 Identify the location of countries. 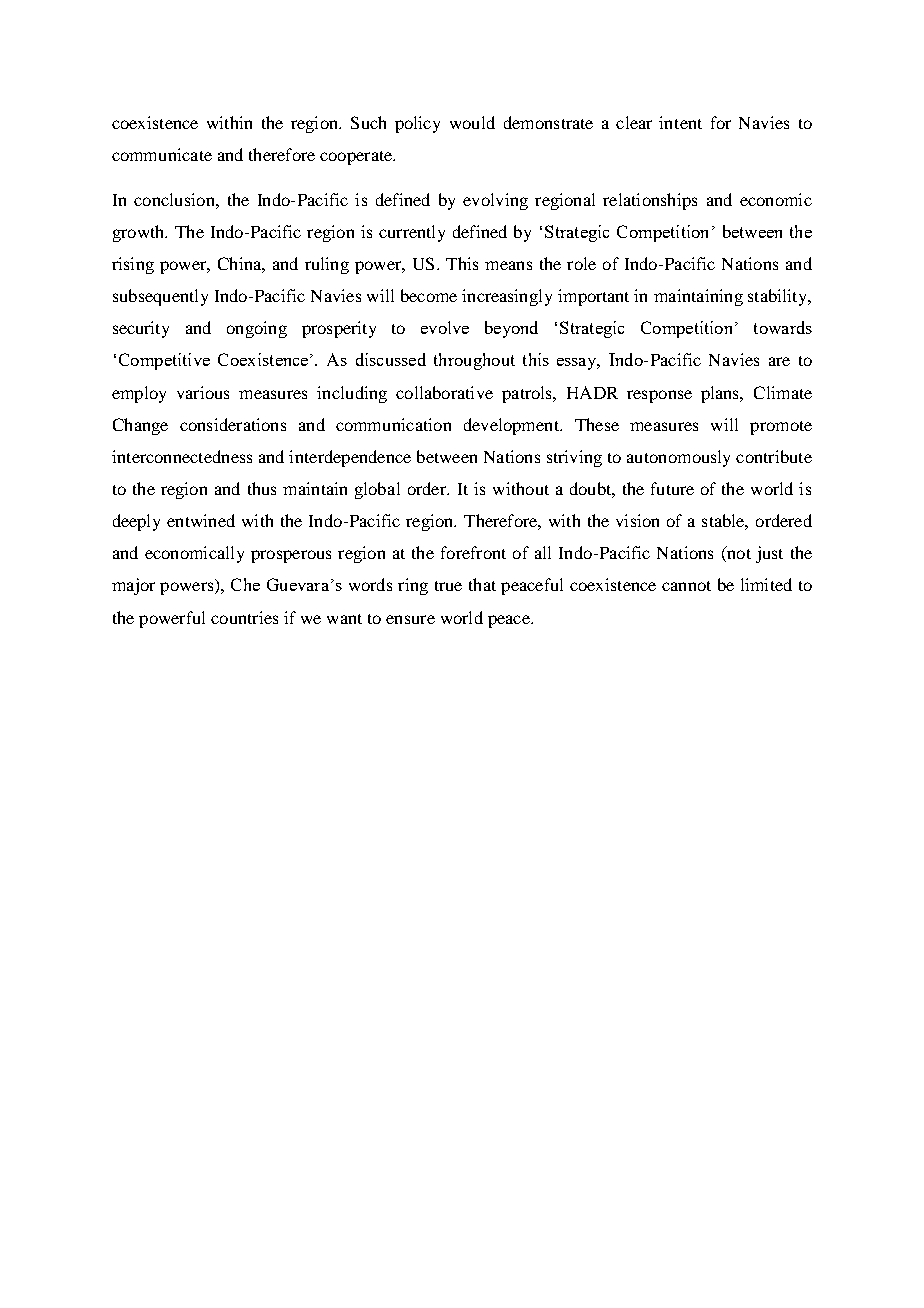
(244, 617).
